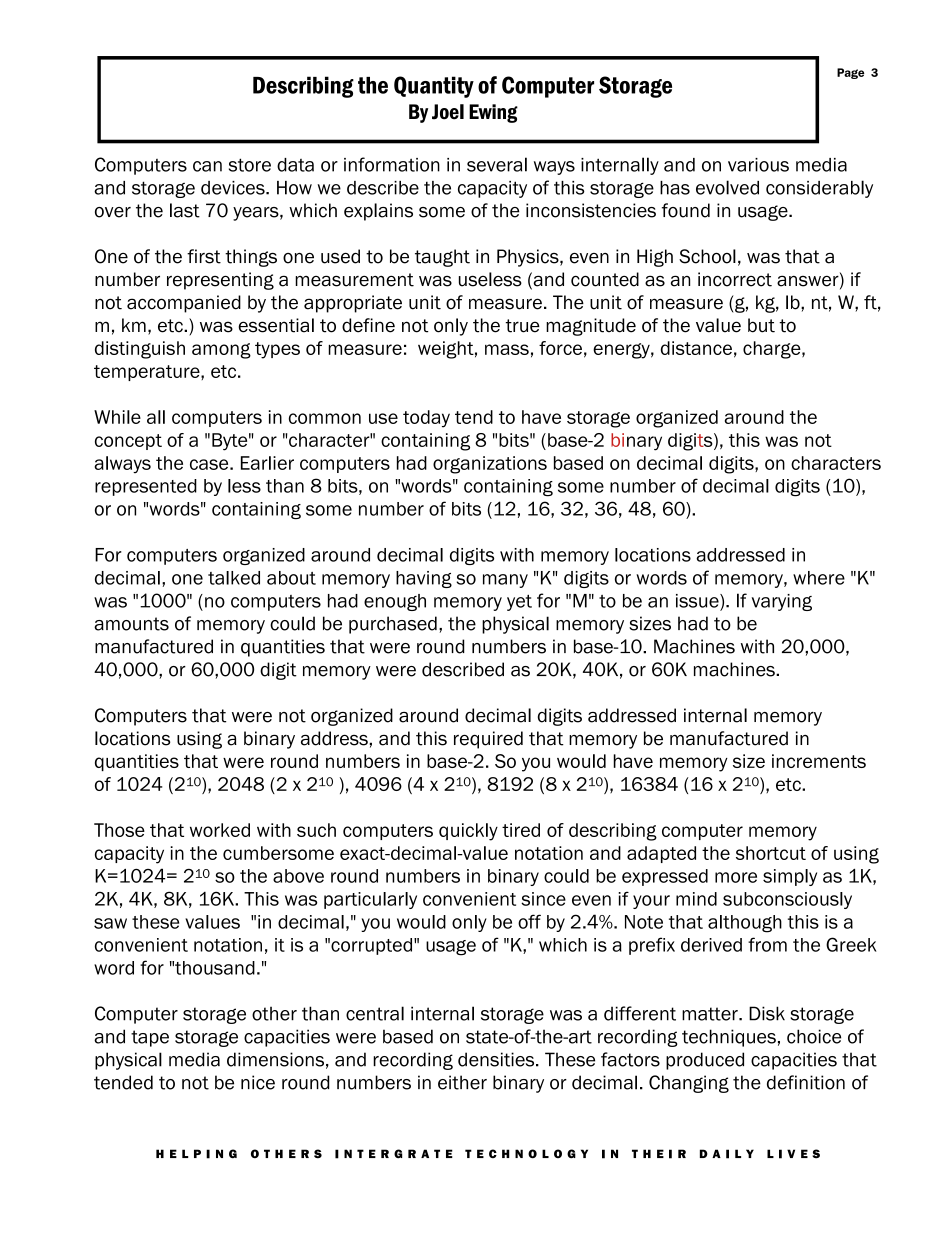  Describe the element at coordinates (150, 1038) in the screenshot. I see `tape` at that location.
